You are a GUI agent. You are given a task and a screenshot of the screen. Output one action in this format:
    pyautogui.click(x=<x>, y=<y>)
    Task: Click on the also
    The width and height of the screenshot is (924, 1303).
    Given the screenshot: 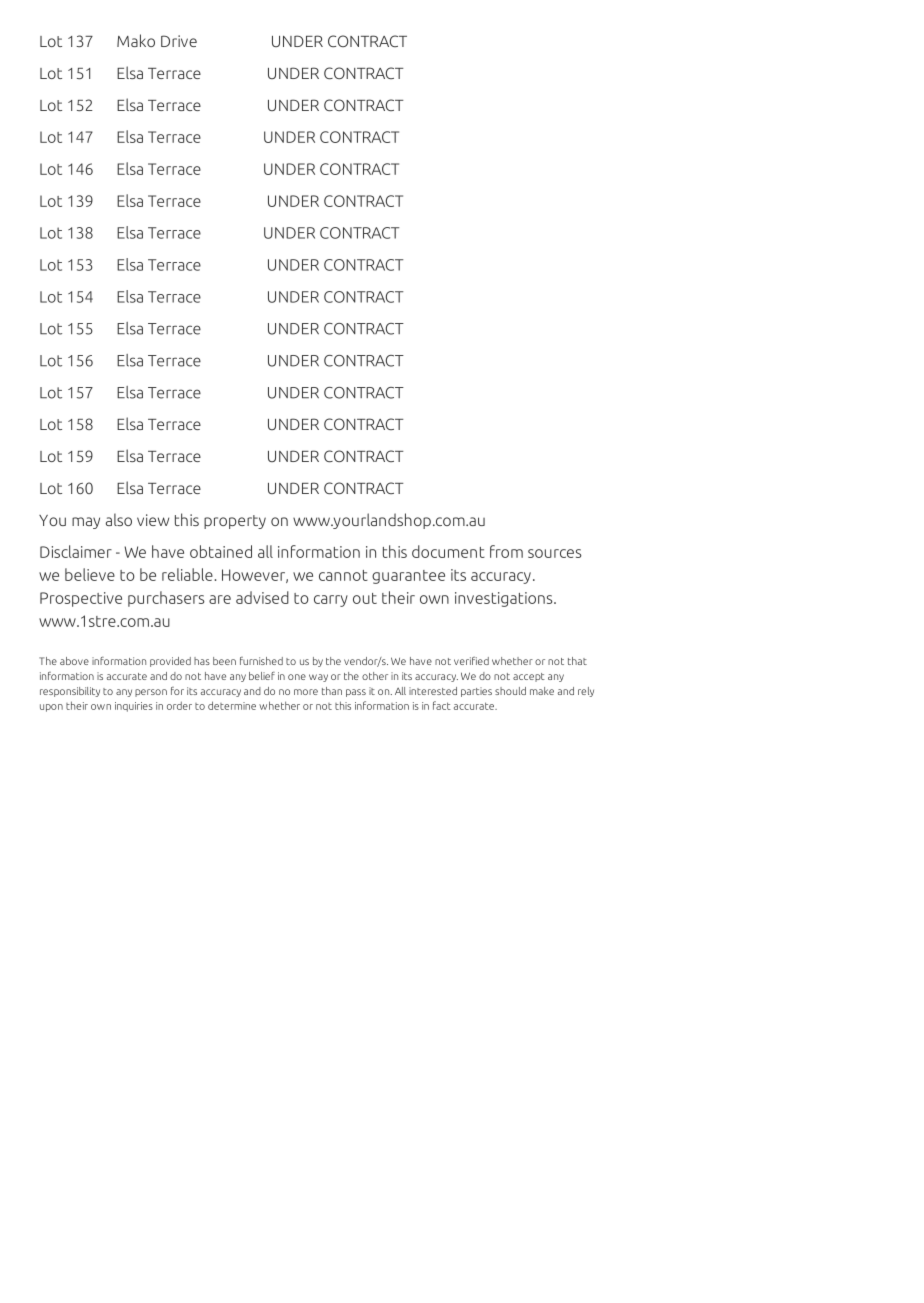 What is the action you would take?
    pyautogui.click(x=119, y=519)
